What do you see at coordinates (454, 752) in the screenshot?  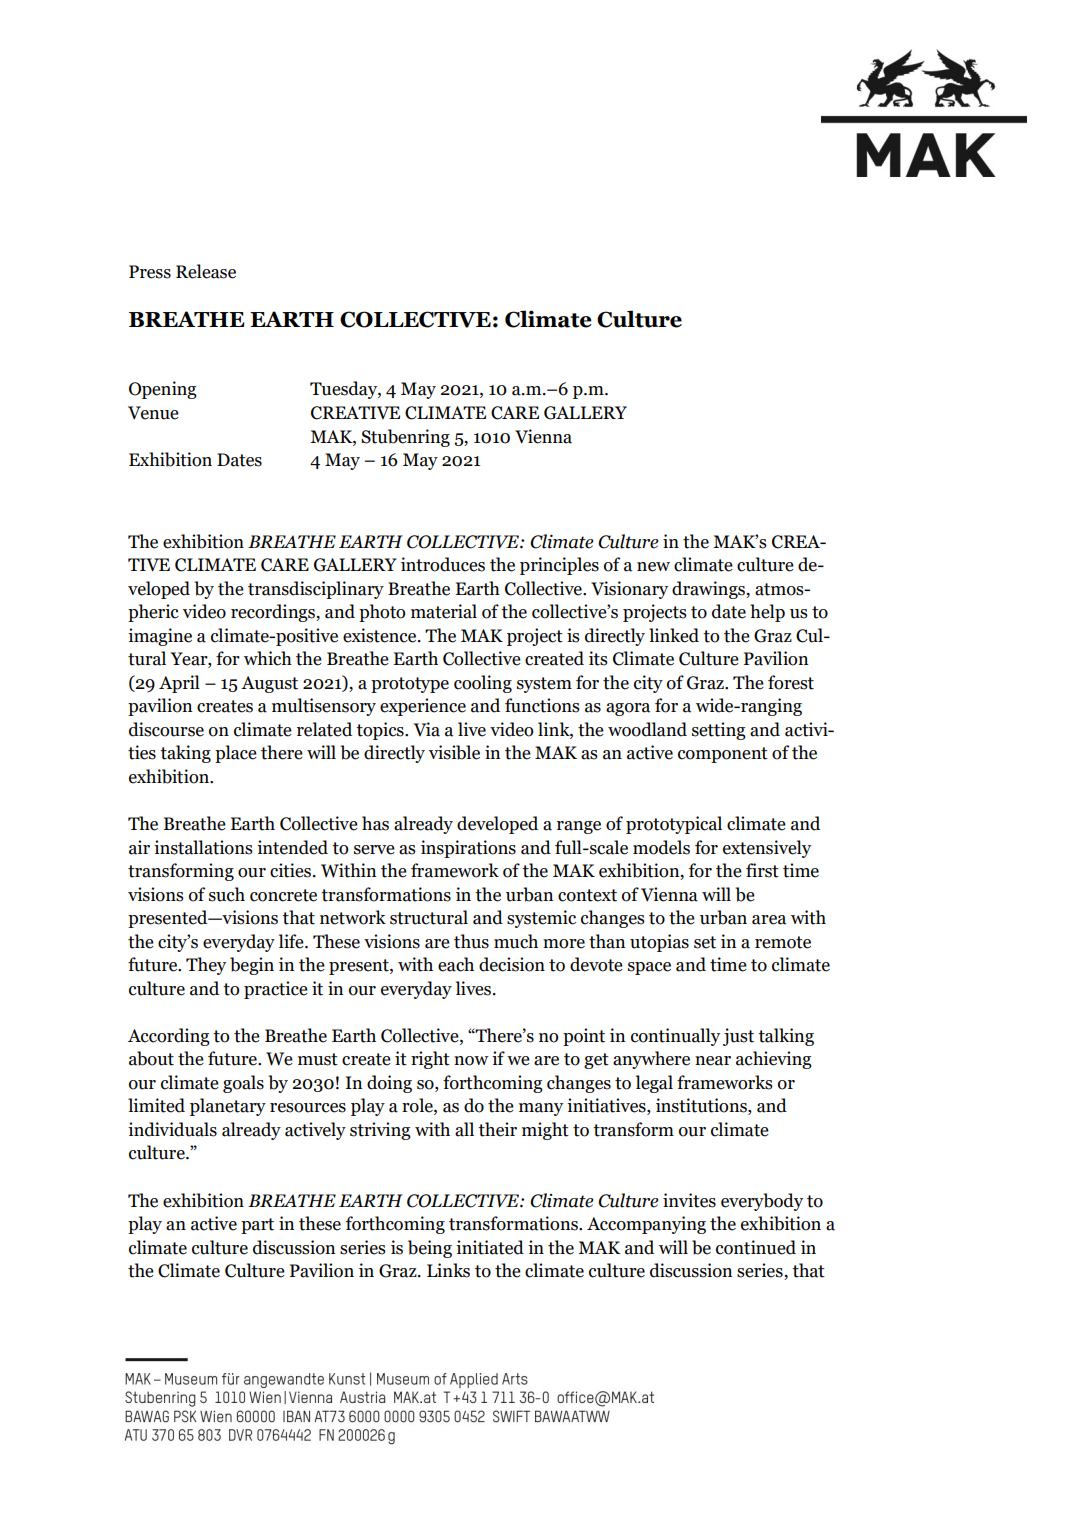 I see `visible` at bounding box center [454, 752].
